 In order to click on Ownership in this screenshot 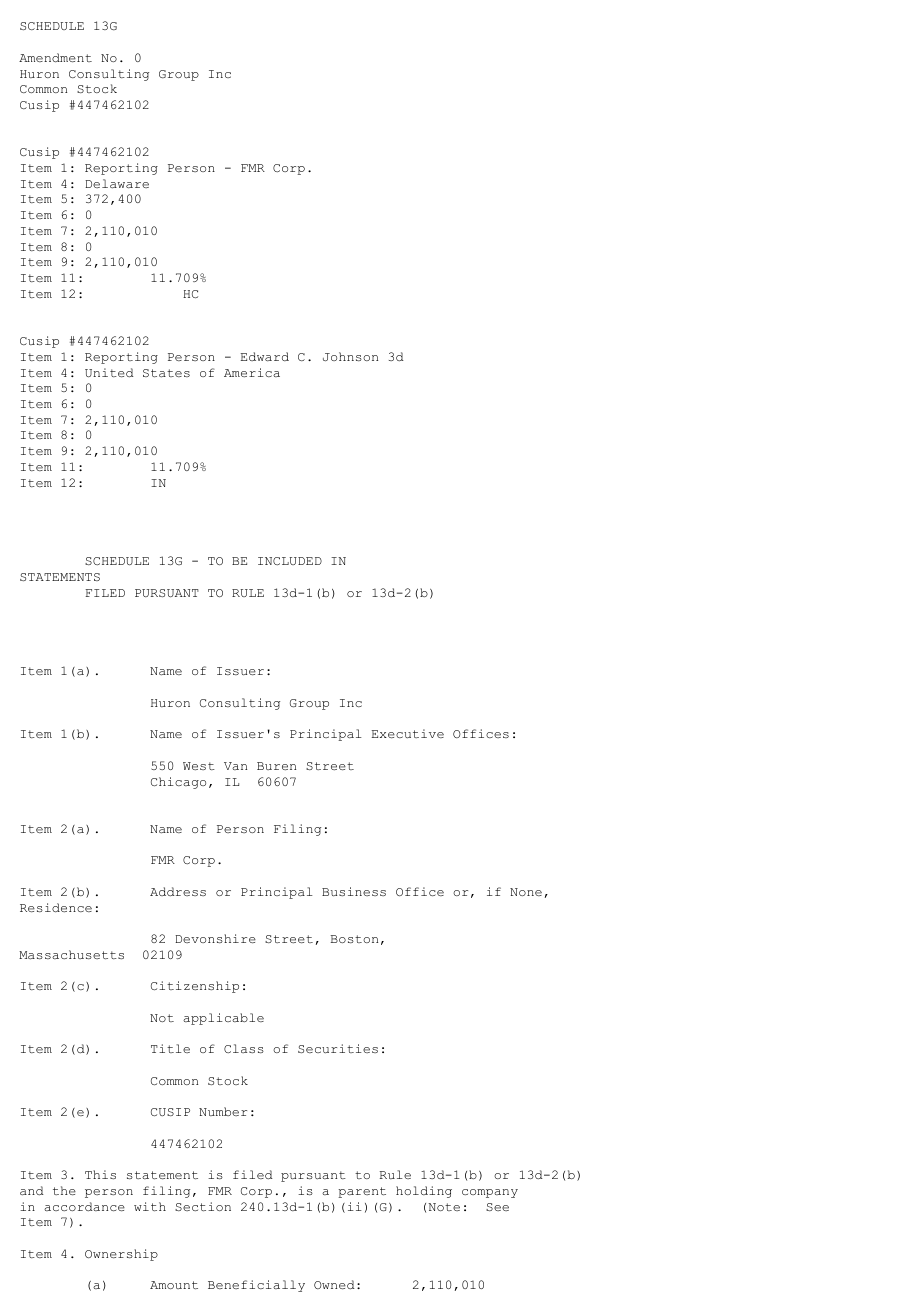, I will do `click(121, 1255)`.
